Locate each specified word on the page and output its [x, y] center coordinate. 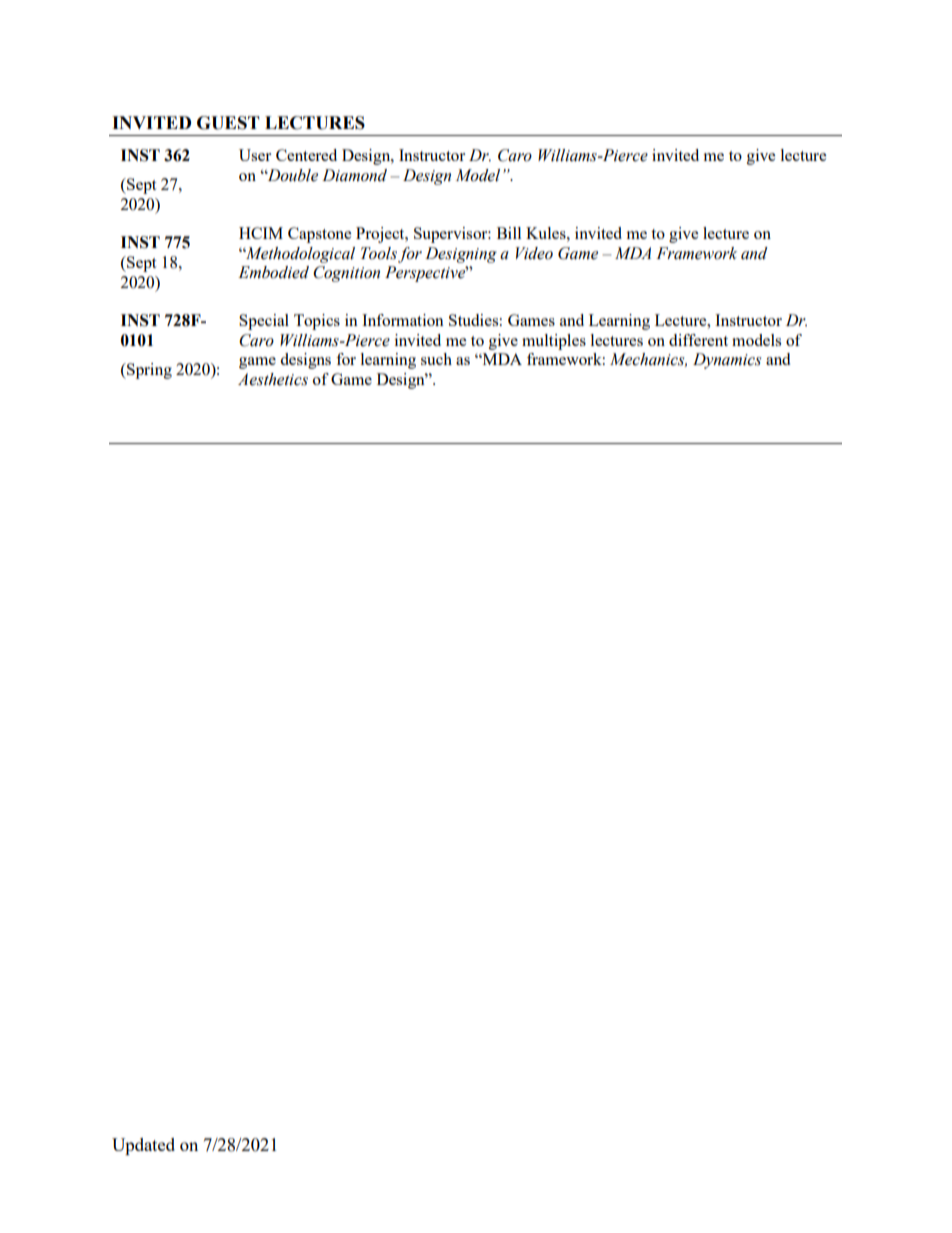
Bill [509, 233]
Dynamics [727, 361]
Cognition [346, 274]
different [698, 340]
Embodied [273, 272]
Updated [143, 1146]
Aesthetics [273, 379]
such [436, 359]
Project [381, 235]
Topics [317, 322]
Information [403, 320]
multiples [554, 342]
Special [264, 322]
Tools [379, 253]
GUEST [228, 123]
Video [534, 253]
